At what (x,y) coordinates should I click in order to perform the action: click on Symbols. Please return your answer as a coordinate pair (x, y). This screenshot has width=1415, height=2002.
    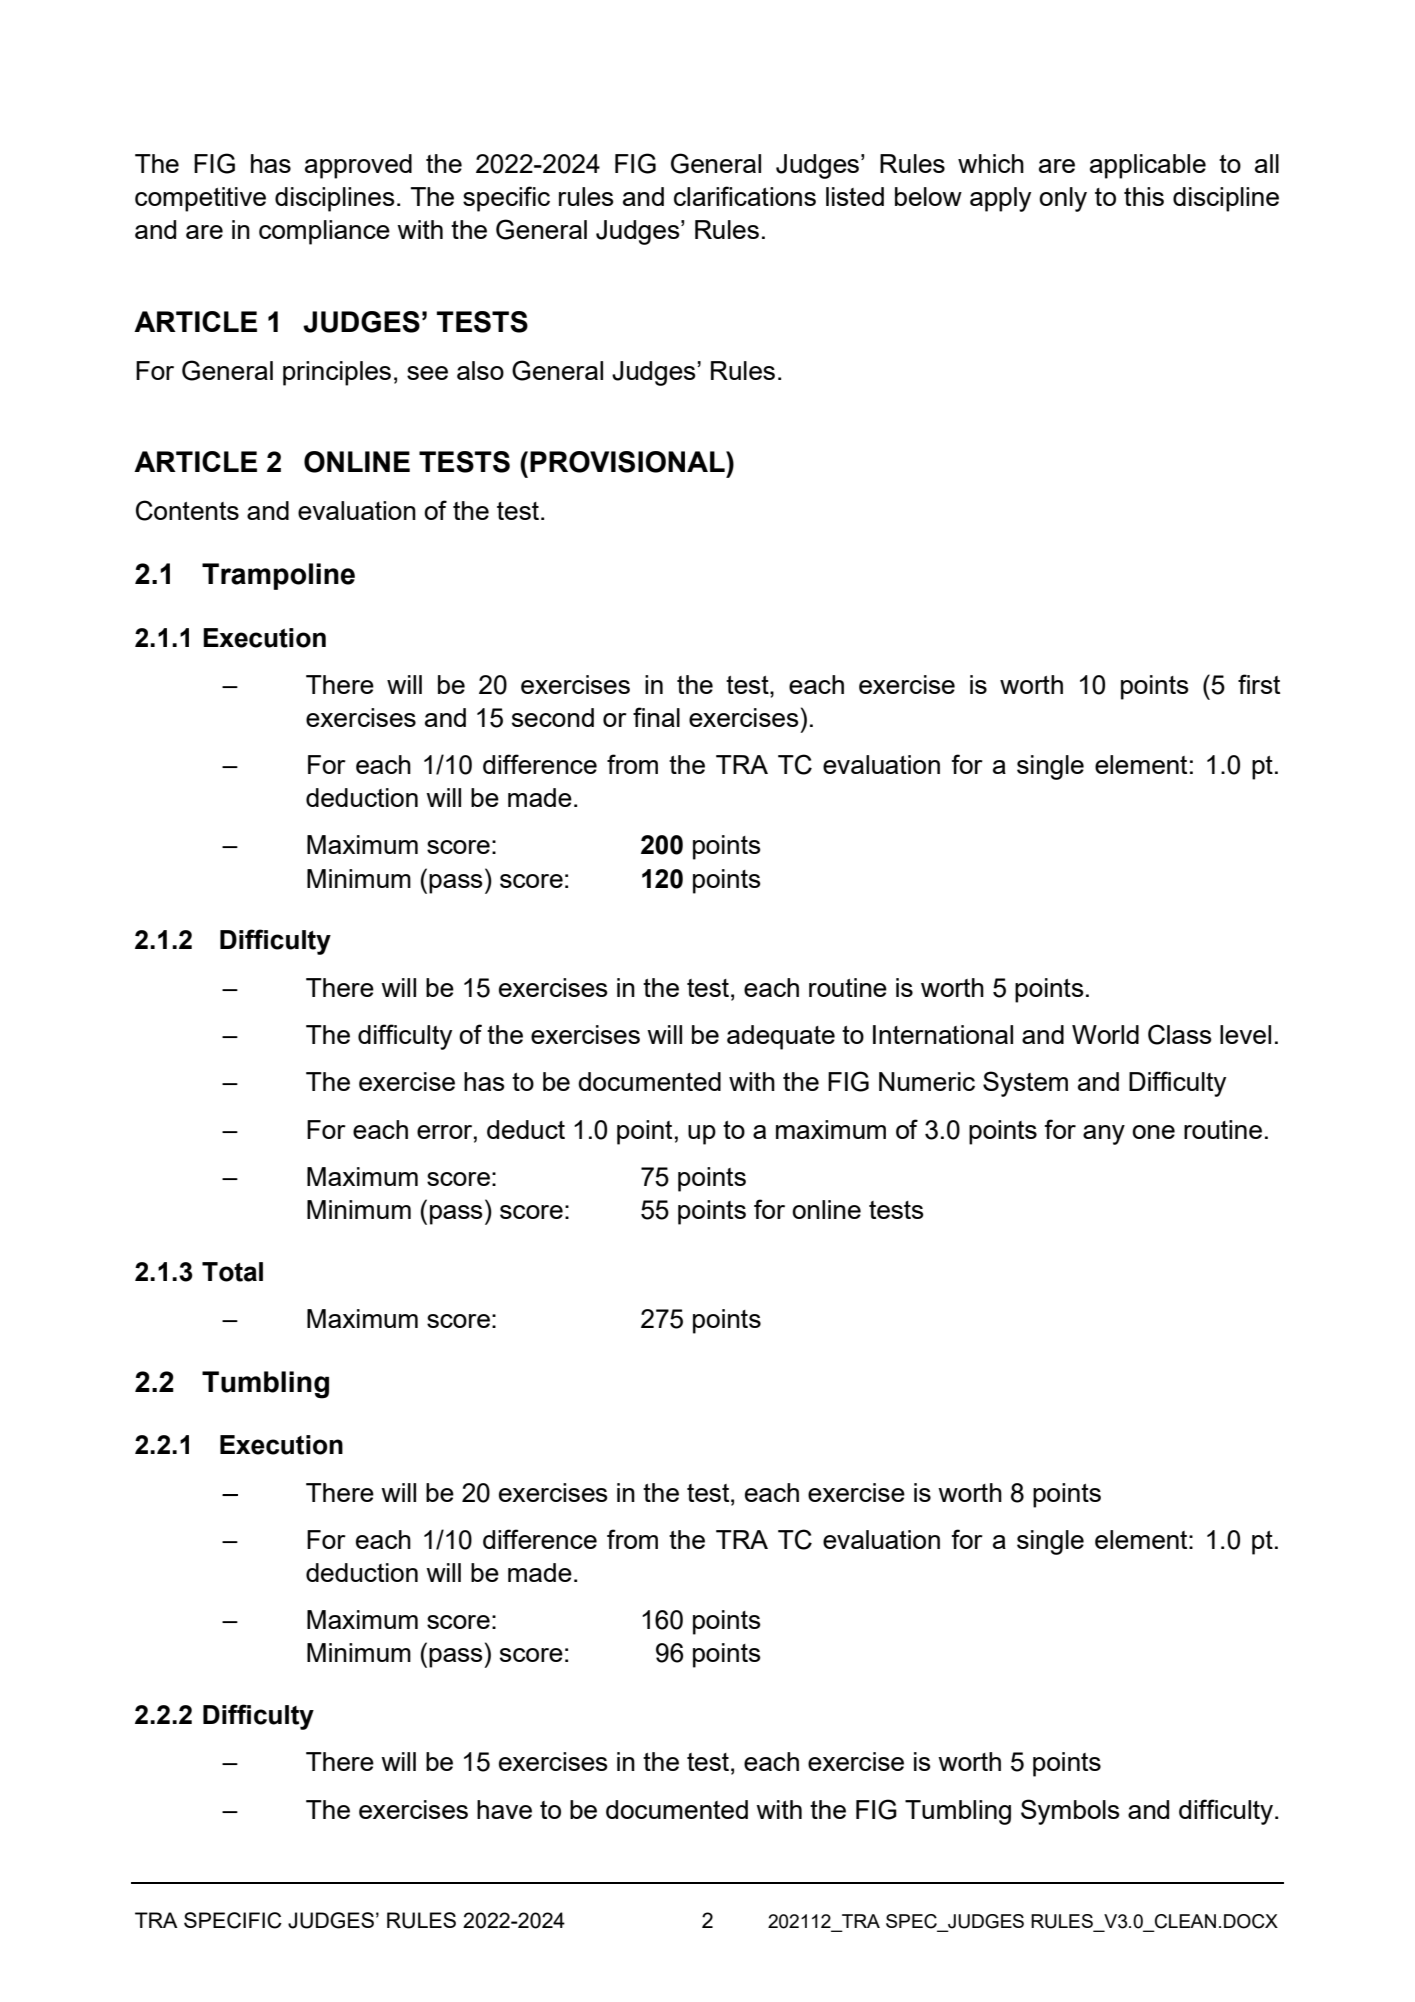
    Looking at the image, I should click on (1070, 1812).
